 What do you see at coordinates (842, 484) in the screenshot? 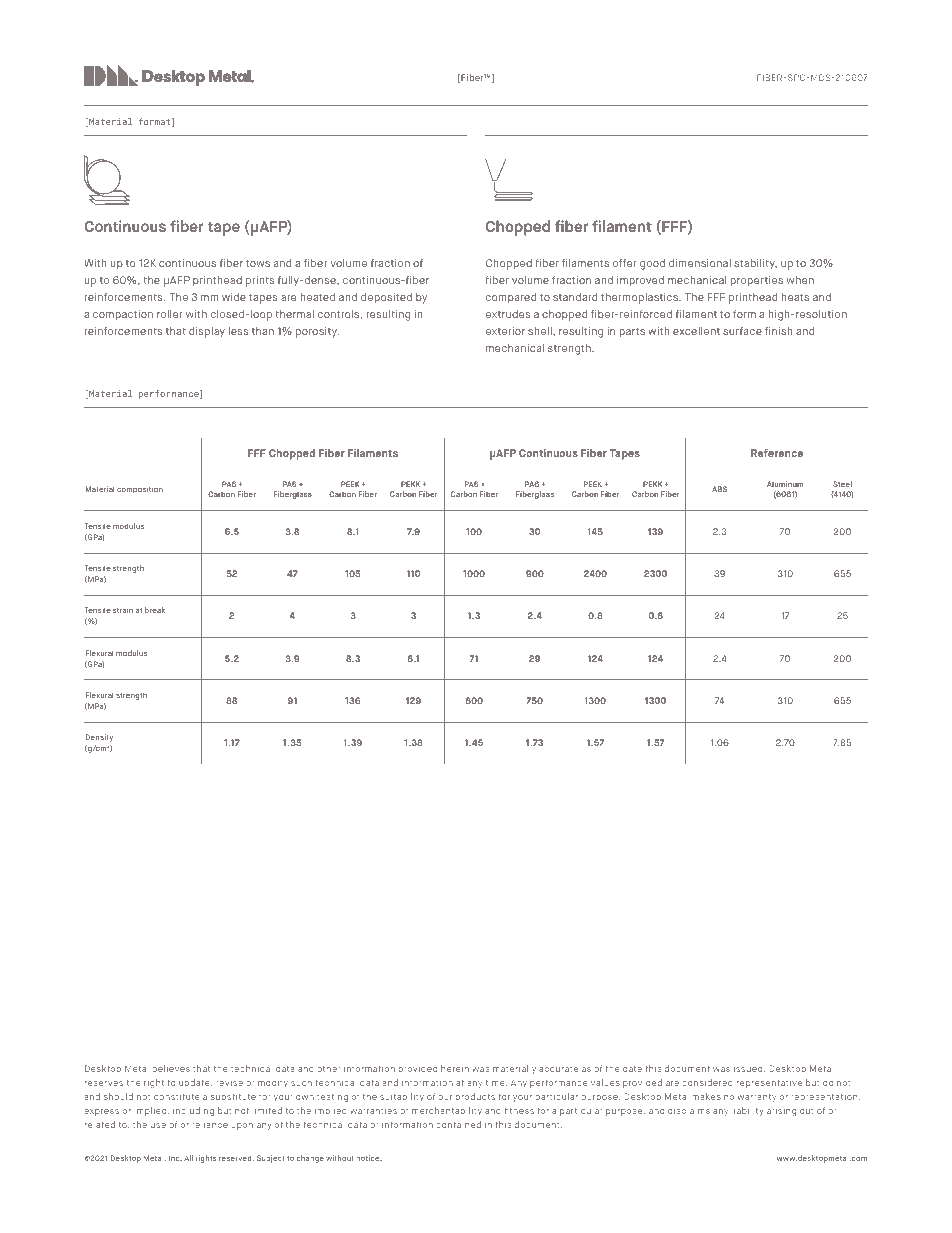
I see `Steel` at bounding box center [842, 484].
